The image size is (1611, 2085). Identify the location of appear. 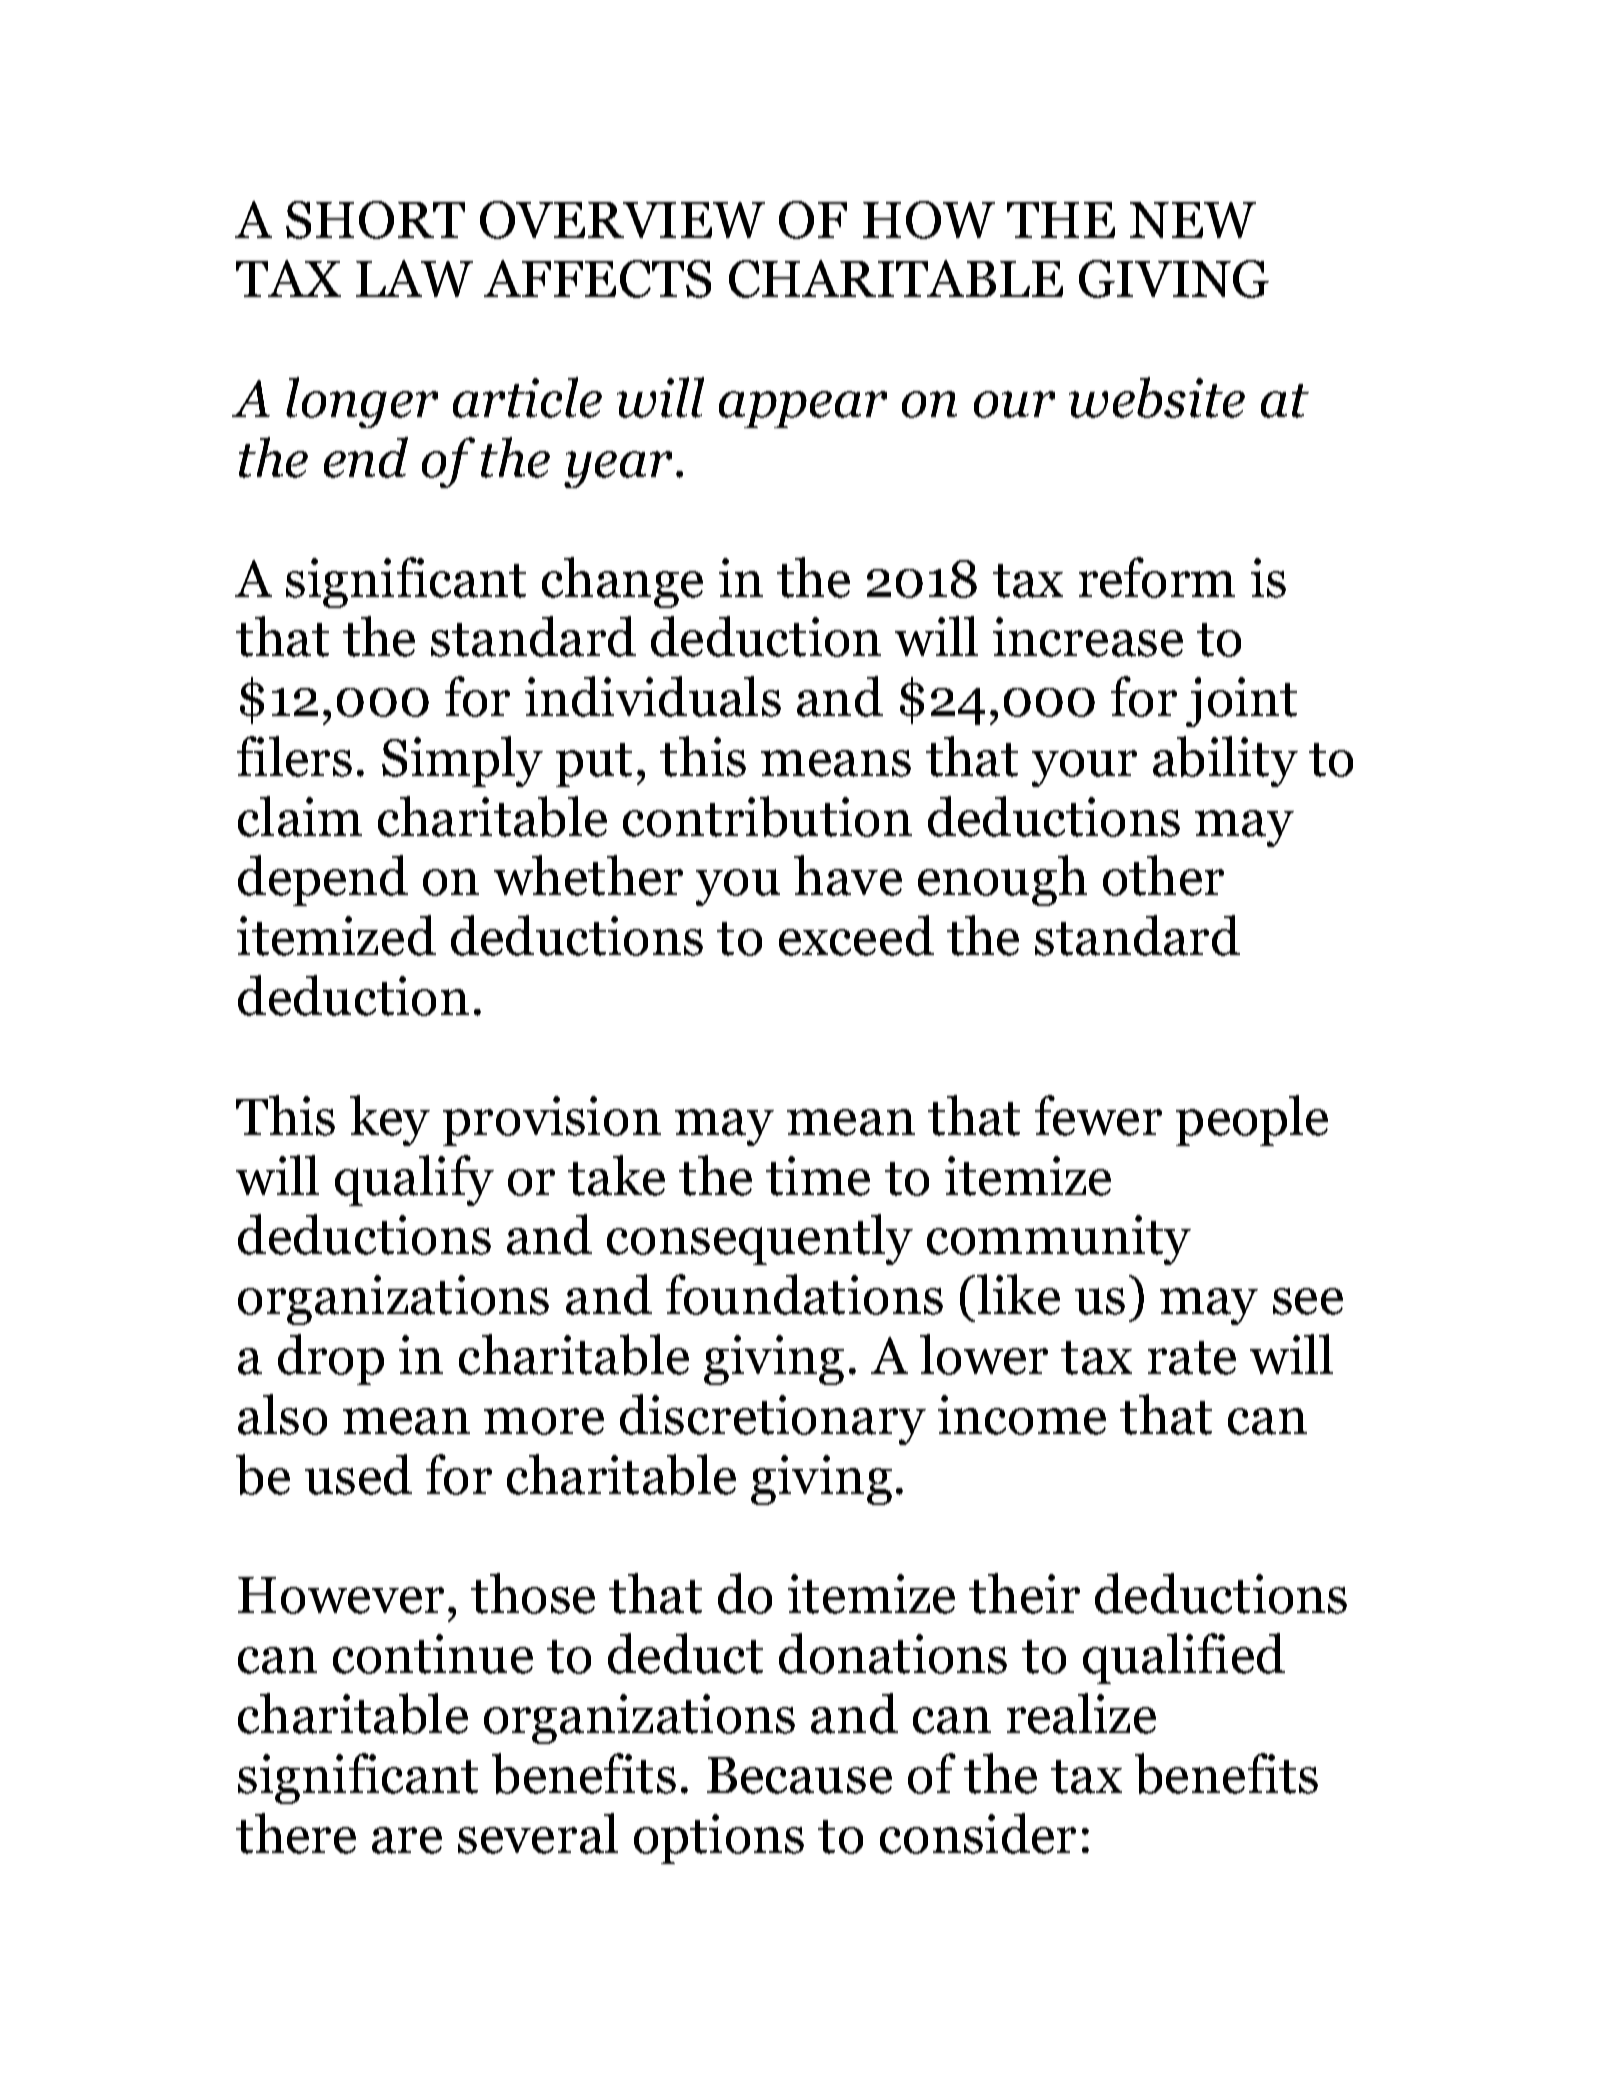
(803, 409).
